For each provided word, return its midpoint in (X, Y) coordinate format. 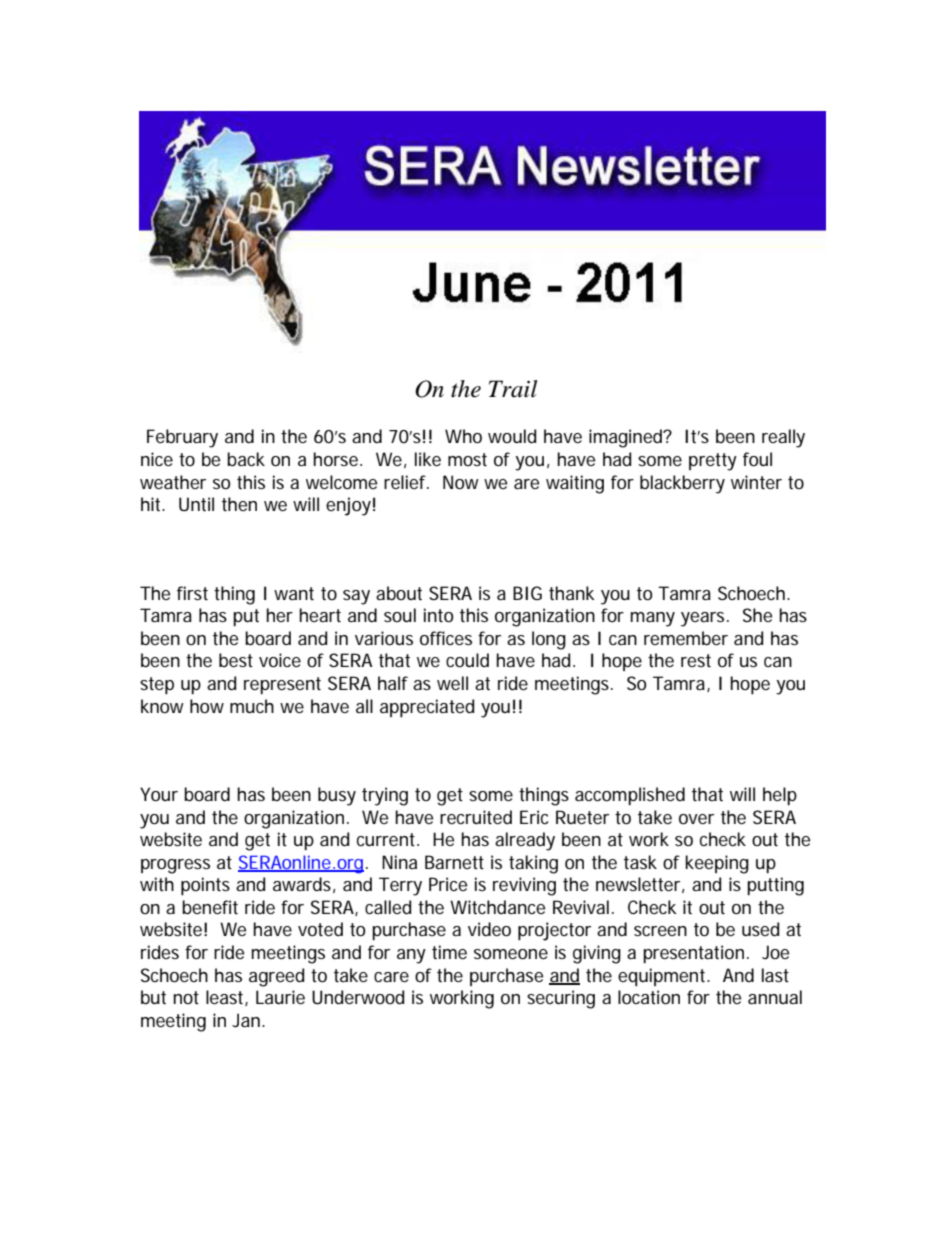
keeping (717, 864)
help (780, 796)
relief (406, 482)
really (783, 438)
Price (448, 884)
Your (159, 794)
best (236, 660)
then (239, 504)
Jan (247, 1020)
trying (385, 796)
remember (686, 638)
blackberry (682, 484)
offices (446, 638)
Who (463, 436)
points (205, 886)
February (182, 438)
